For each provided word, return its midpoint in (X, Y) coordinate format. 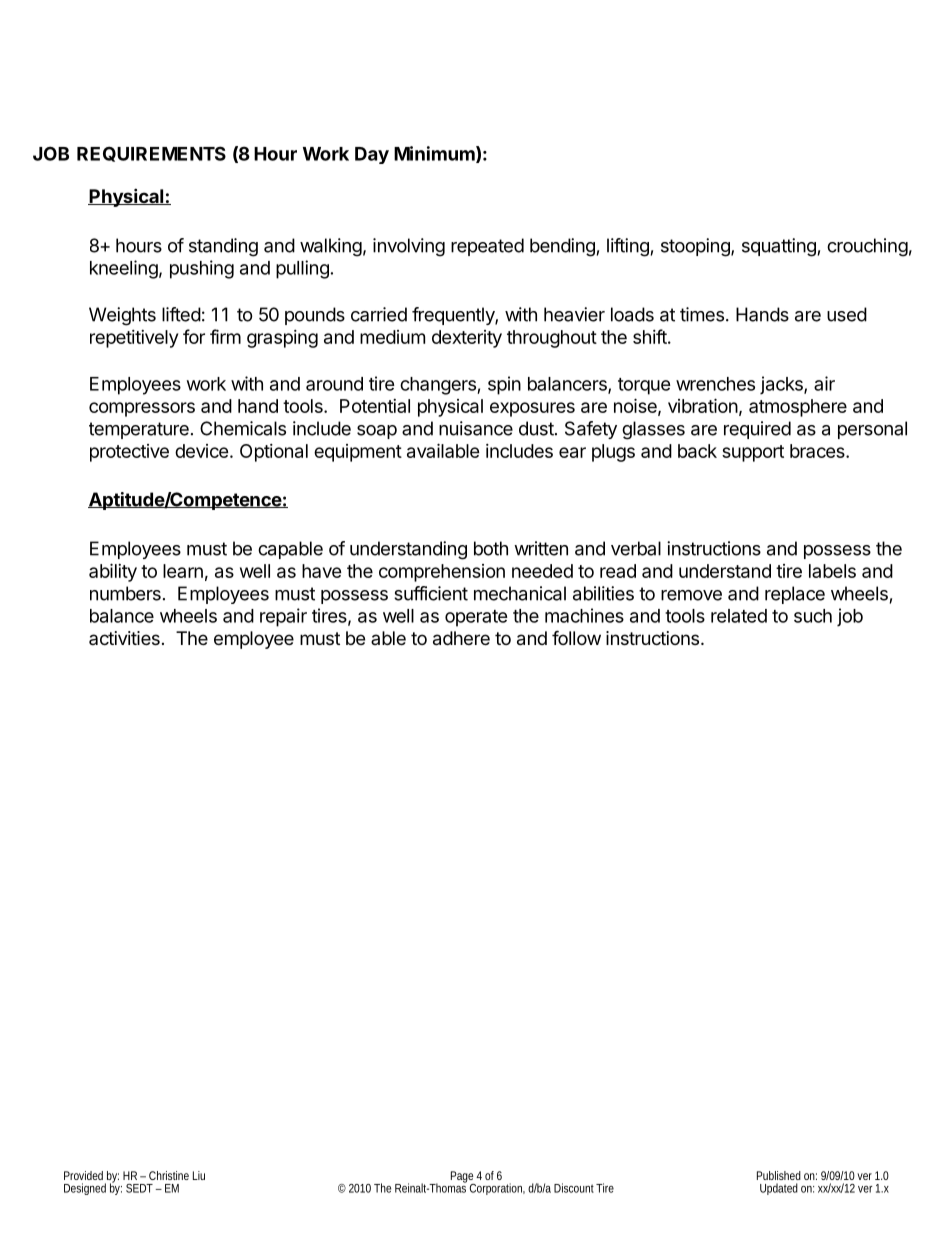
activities (124, 638)
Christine (169, 1175)
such (813, 616)
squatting (779, 247)
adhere (461, 638)
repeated (487, 247)
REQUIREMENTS (151, 154)
